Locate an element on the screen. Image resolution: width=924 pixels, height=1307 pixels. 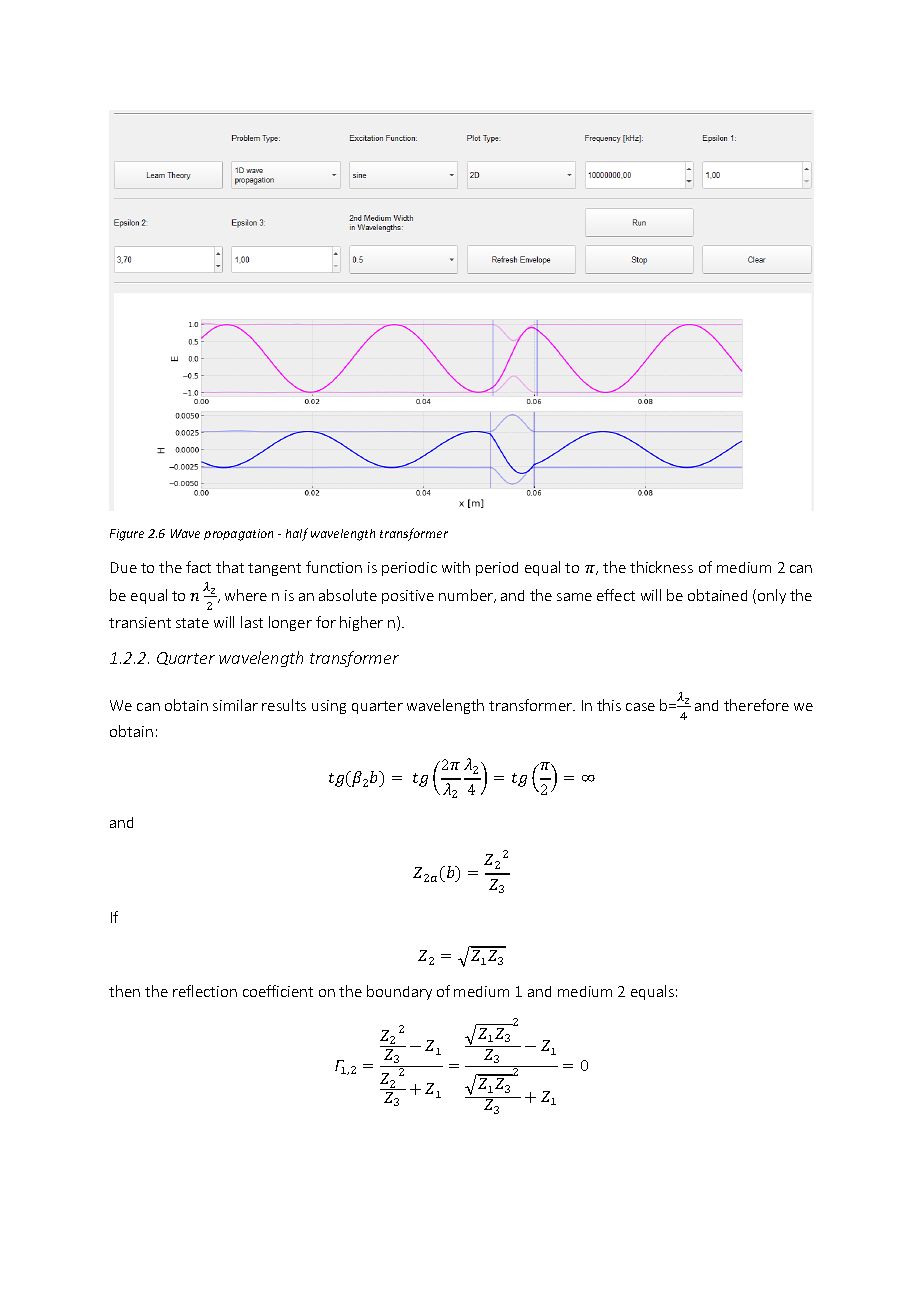
with is located at coordinates (456, 567).
